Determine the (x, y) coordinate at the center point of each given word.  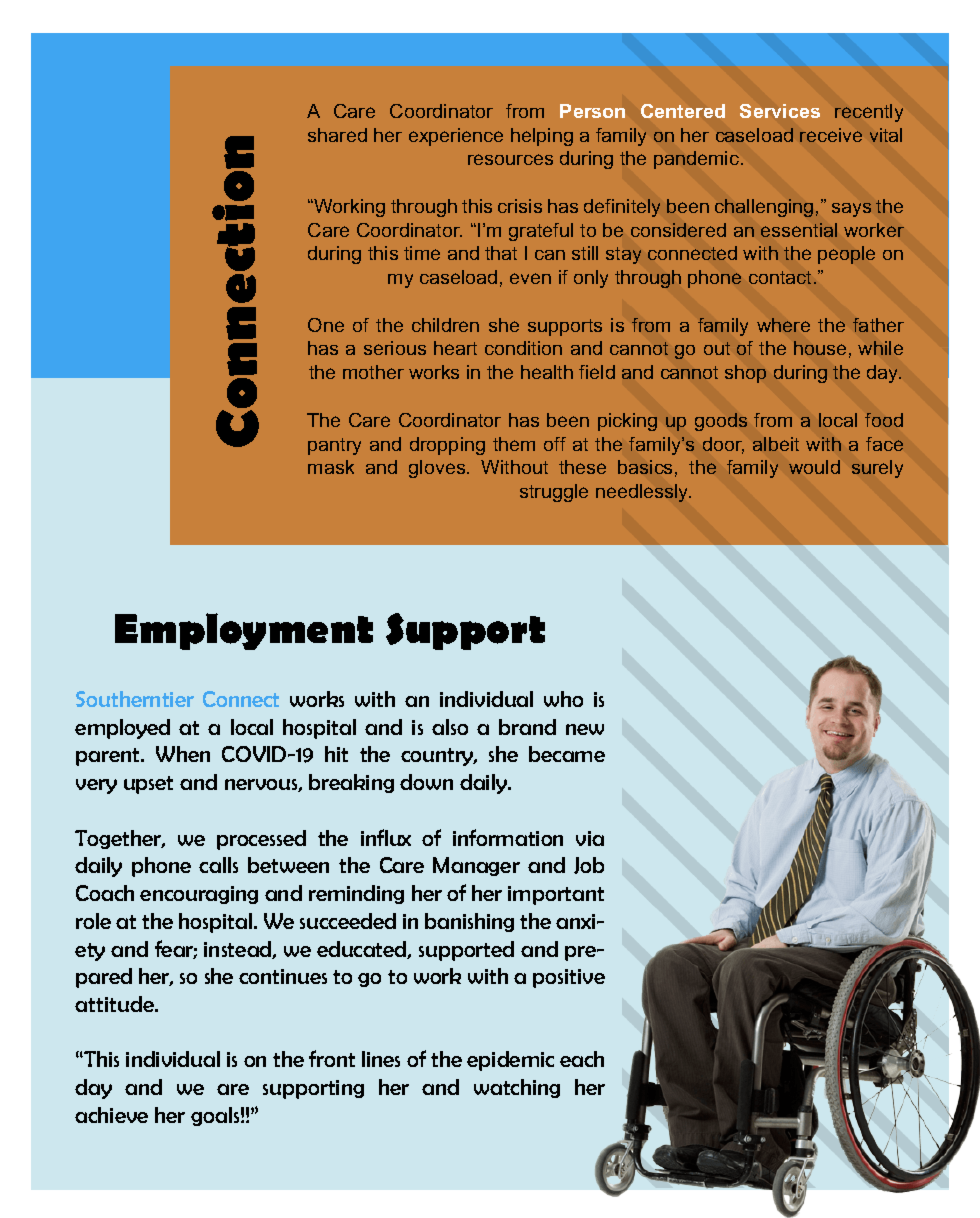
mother (373, 372)
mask (331, 467)
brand (527, 727)
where (783, 325)
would (814, 467)
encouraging (199, 895)
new (585, 729)
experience (456, 137)
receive (831, 135)
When (183, 754)
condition (523, 348)
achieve (111, 1115)
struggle (554, 493)
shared (337, 135)
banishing (469, 922)
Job (589, 865)
